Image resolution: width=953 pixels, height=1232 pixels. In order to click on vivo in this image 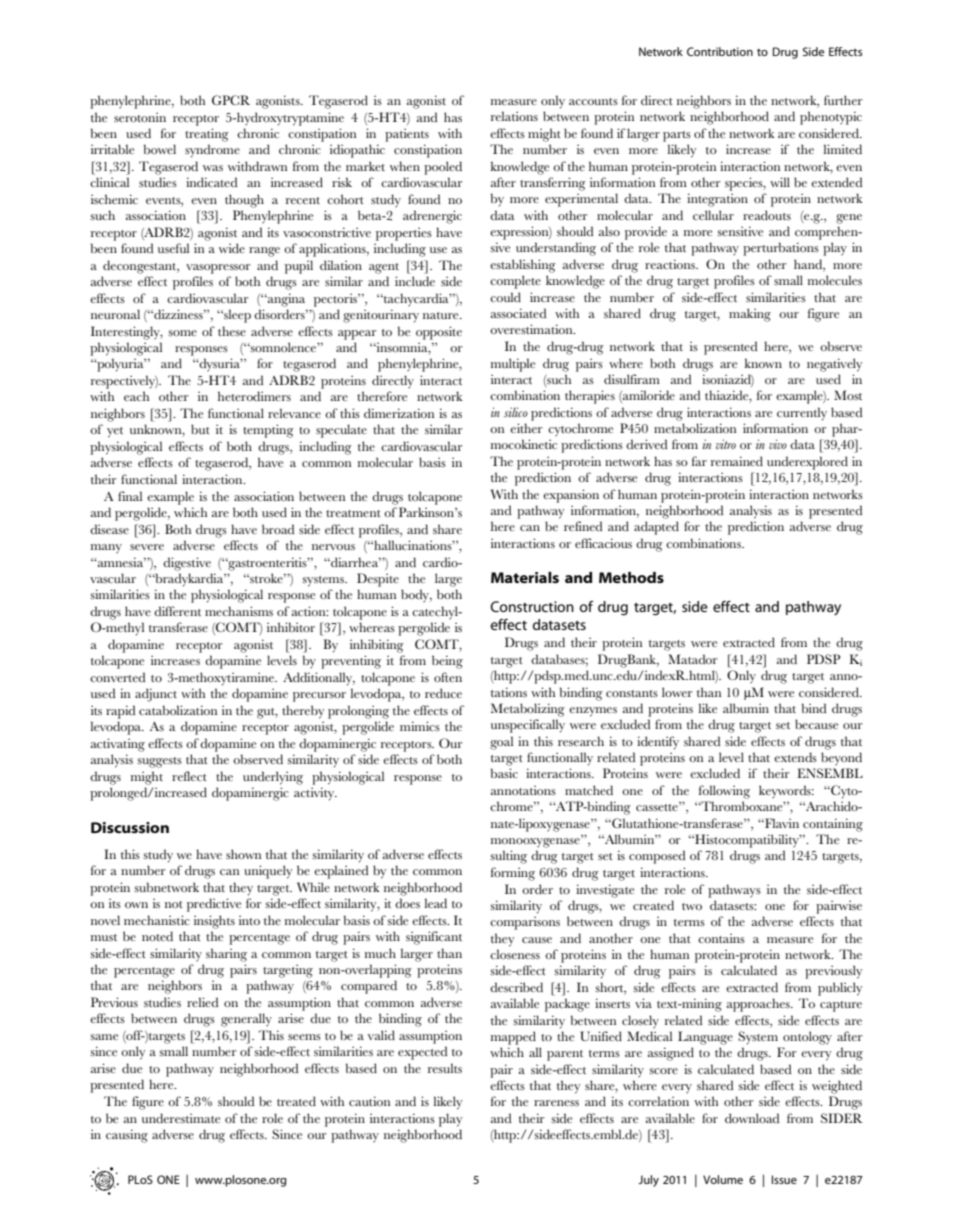, I will do `click(778, 444)`.
